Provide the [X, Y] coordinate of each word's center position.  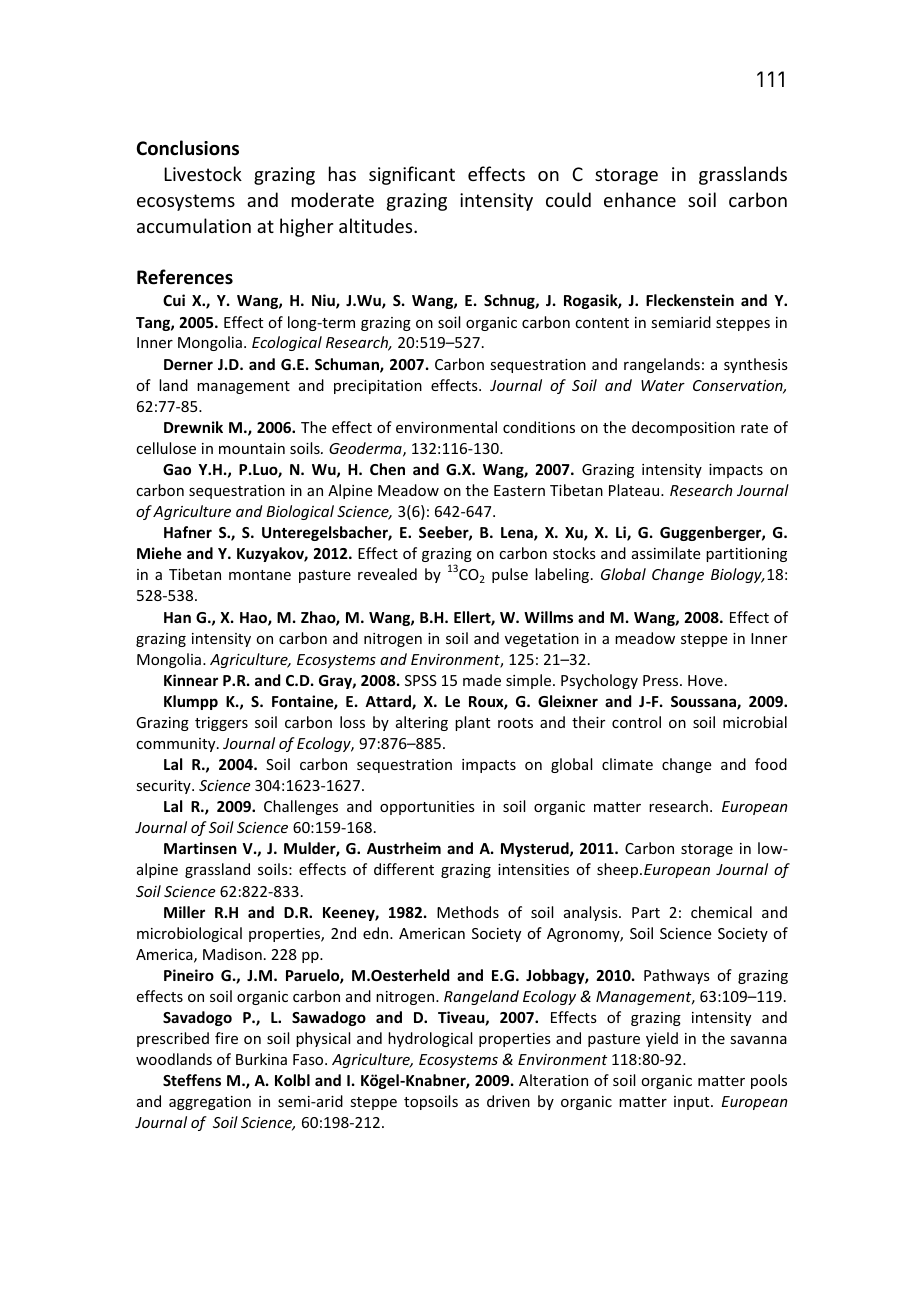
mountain [252, 448]
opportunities [427, 808]
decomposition [683, 428]
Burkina [261, 1059]
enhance [640, 199]
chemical [721, 912]
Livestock [203, 173]
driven [508, 1101]
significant [412, 175]
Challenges [301, 807]
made [482, 680]
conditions [539, 427]
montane [260, 575]
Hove [705, 680]
